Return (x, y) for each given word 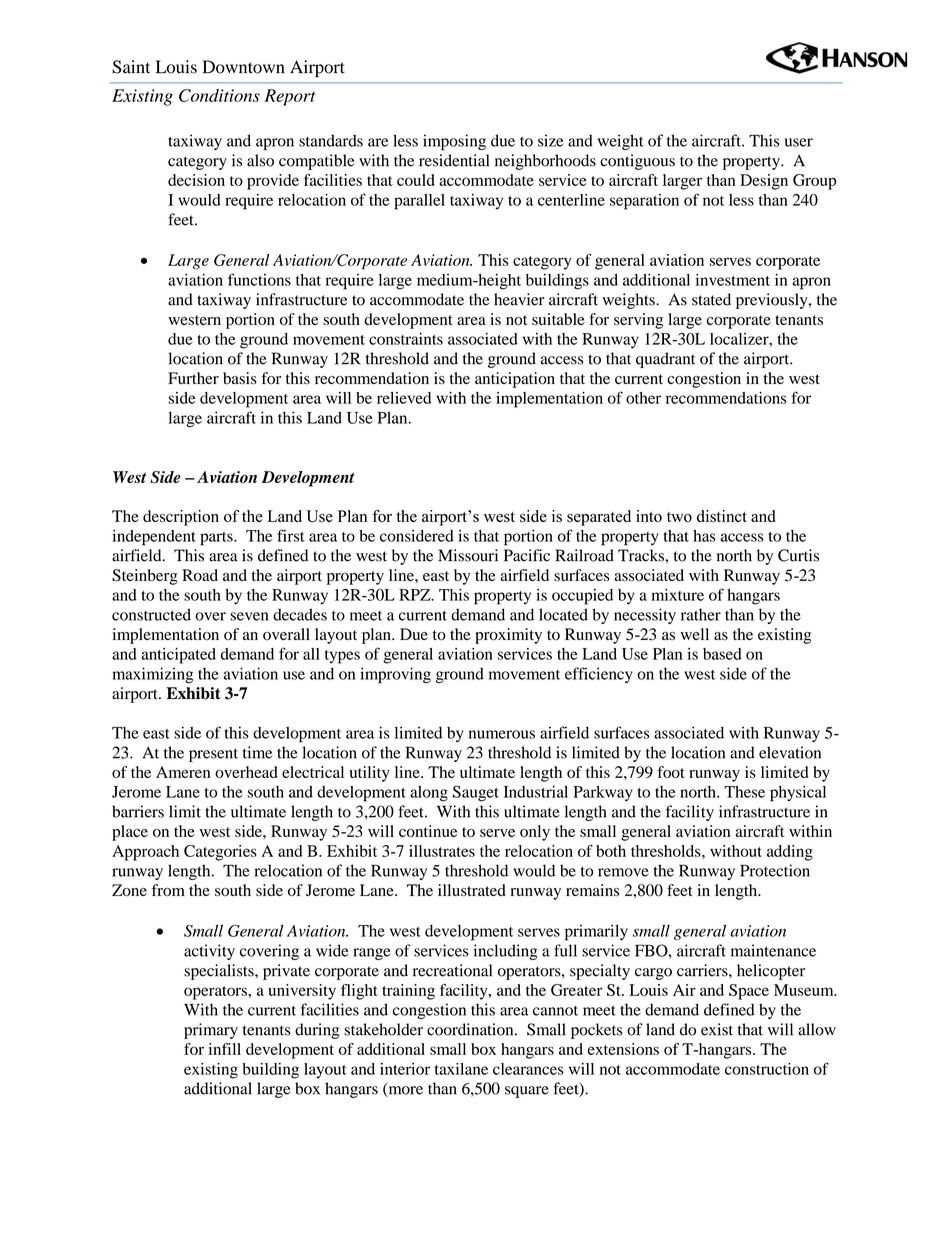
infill (225, 1049)
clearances (528, 1069)
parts (217, 539)
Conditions (219, 95)
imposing (454, 142)
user (799, 142)
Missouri (468, 555)
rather (701, 614)
